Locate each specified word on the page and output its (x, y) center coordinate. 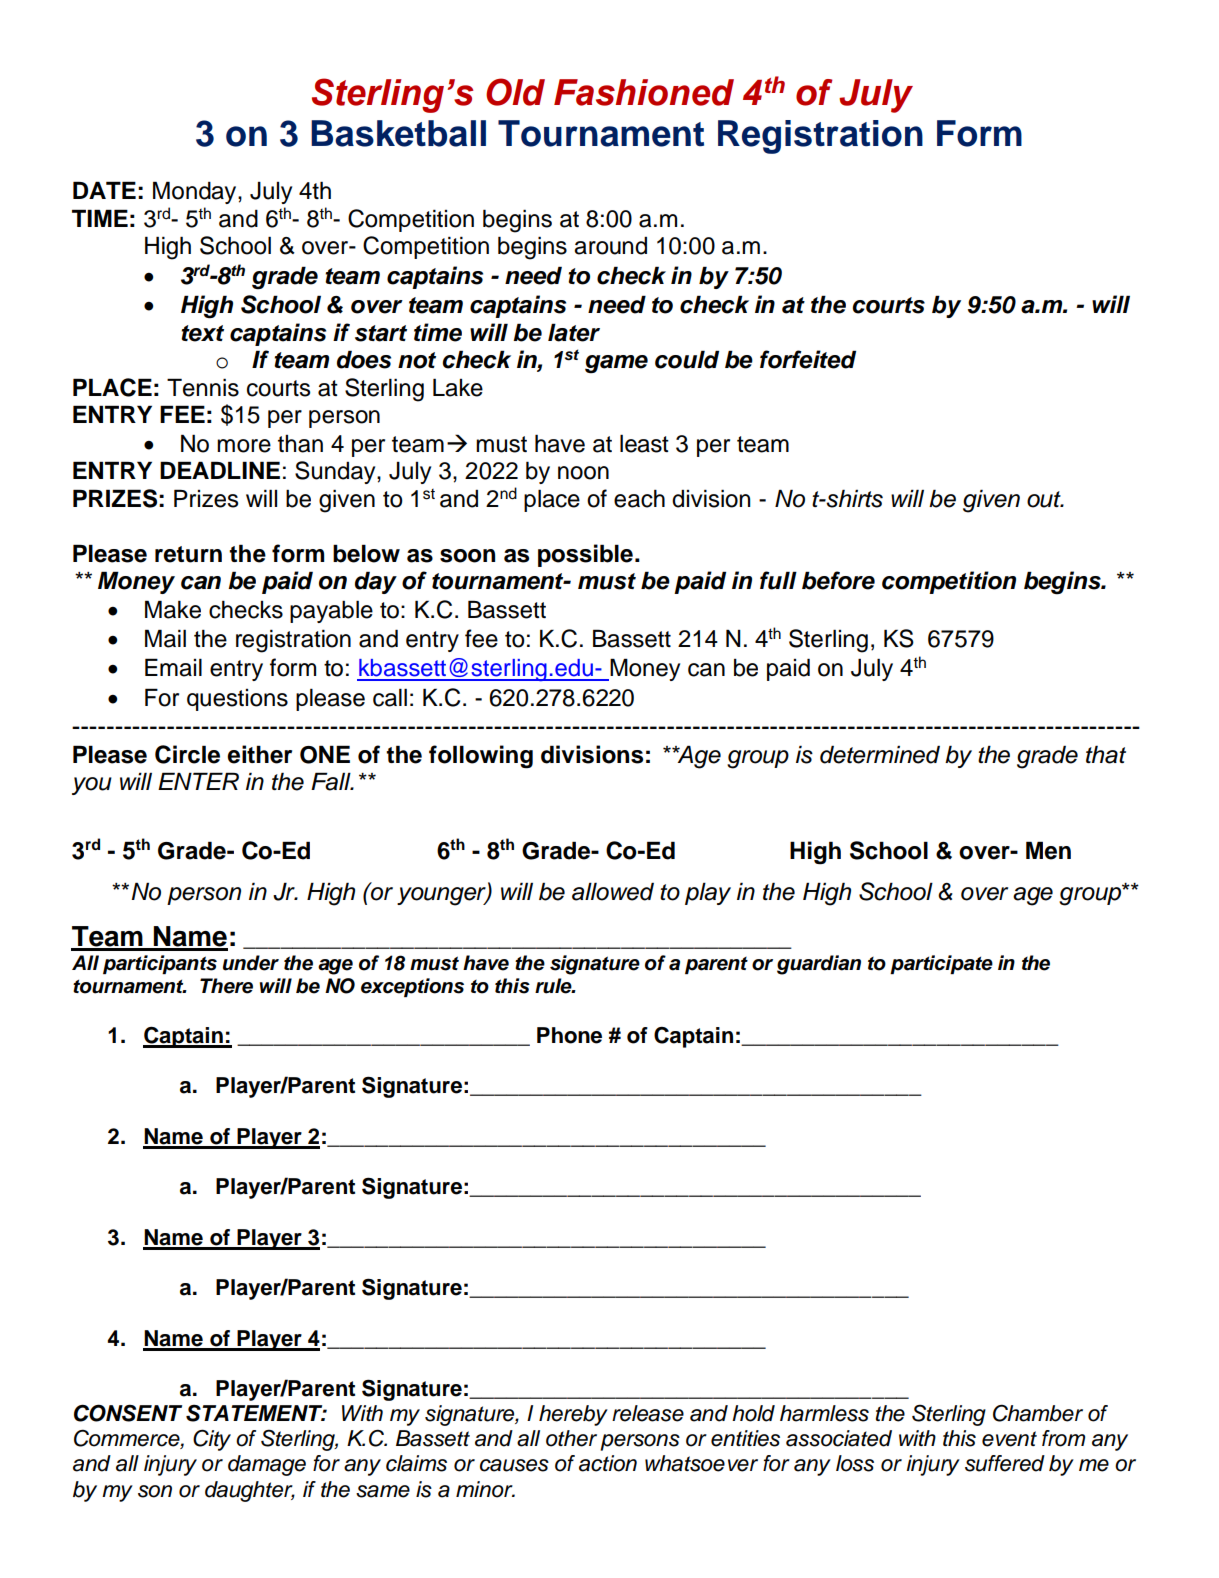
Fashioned (644, 92)
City (212, 1440)
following (481, 757)
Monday (196, 192)
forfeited (808, 359)
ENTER (198, 781)
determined (880, 754)
